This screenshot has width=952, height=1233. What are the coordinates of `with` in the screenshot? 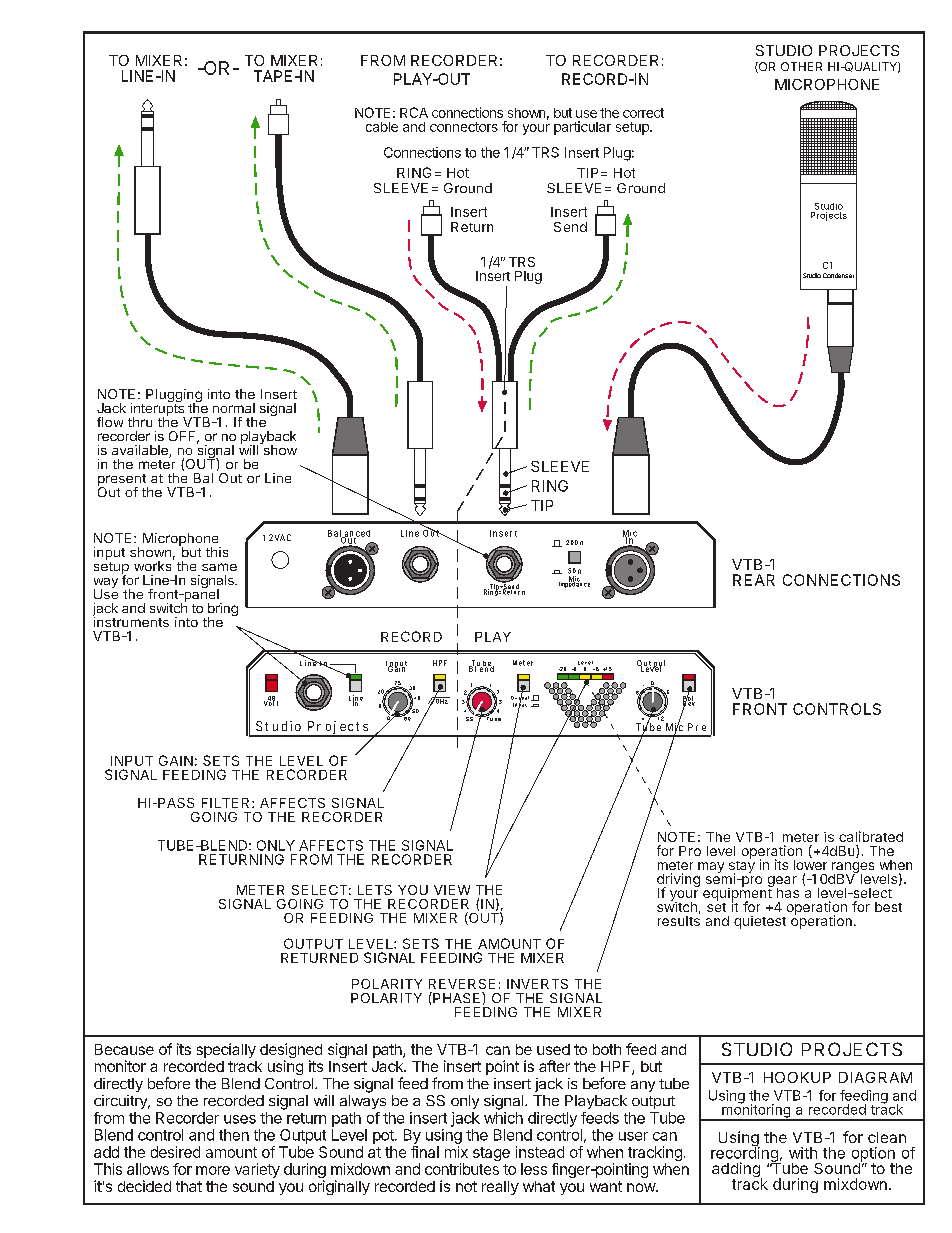 It's located at (803, 1153).
